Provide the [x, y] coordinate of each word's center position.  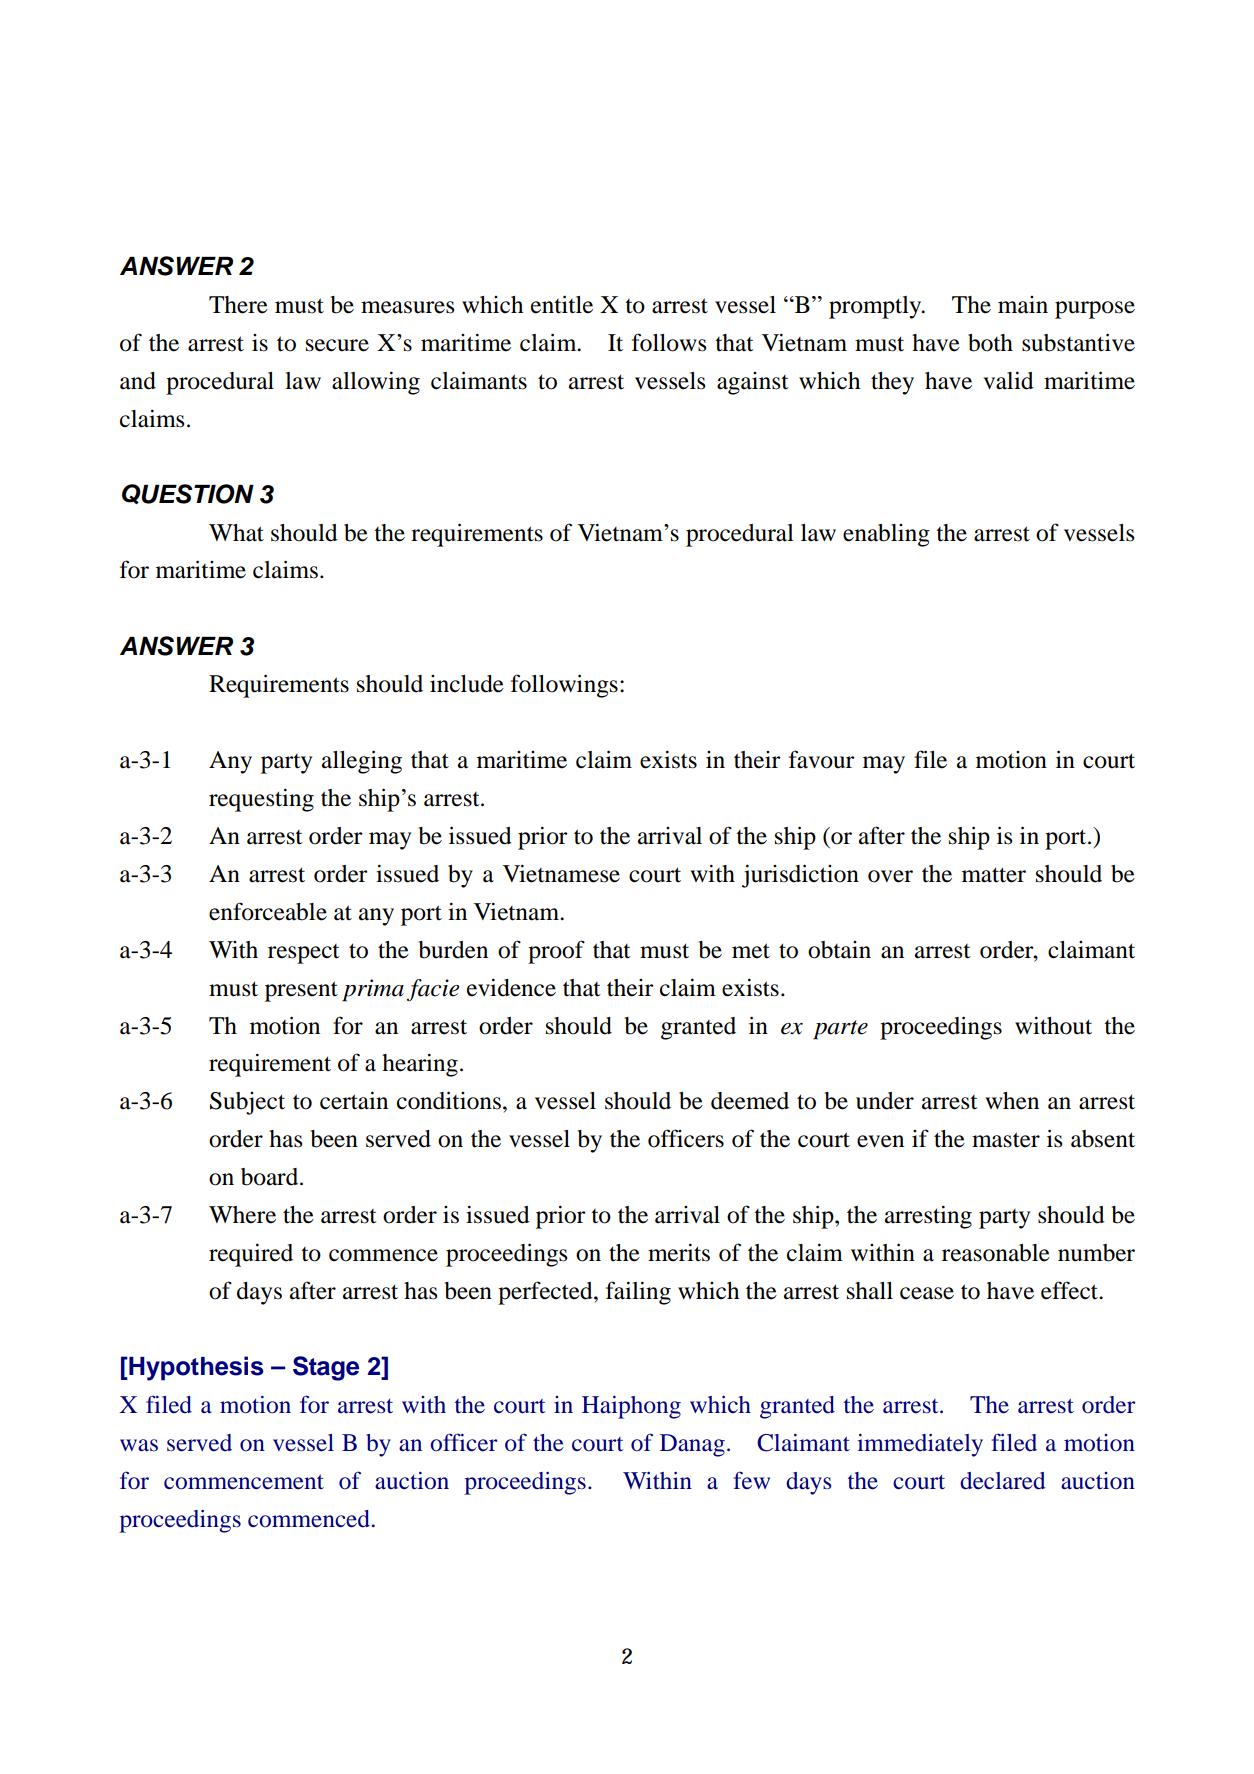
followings [564, 686]
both [990, 343]
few [752, 1480]
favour [822, 759]
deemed [750, 1101]
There [238, 305]
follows [669, 342]
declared [1003, 1481]
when [1012, 1101]
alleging [362, 762]
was [139, 1445]
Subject [247, 1103]
